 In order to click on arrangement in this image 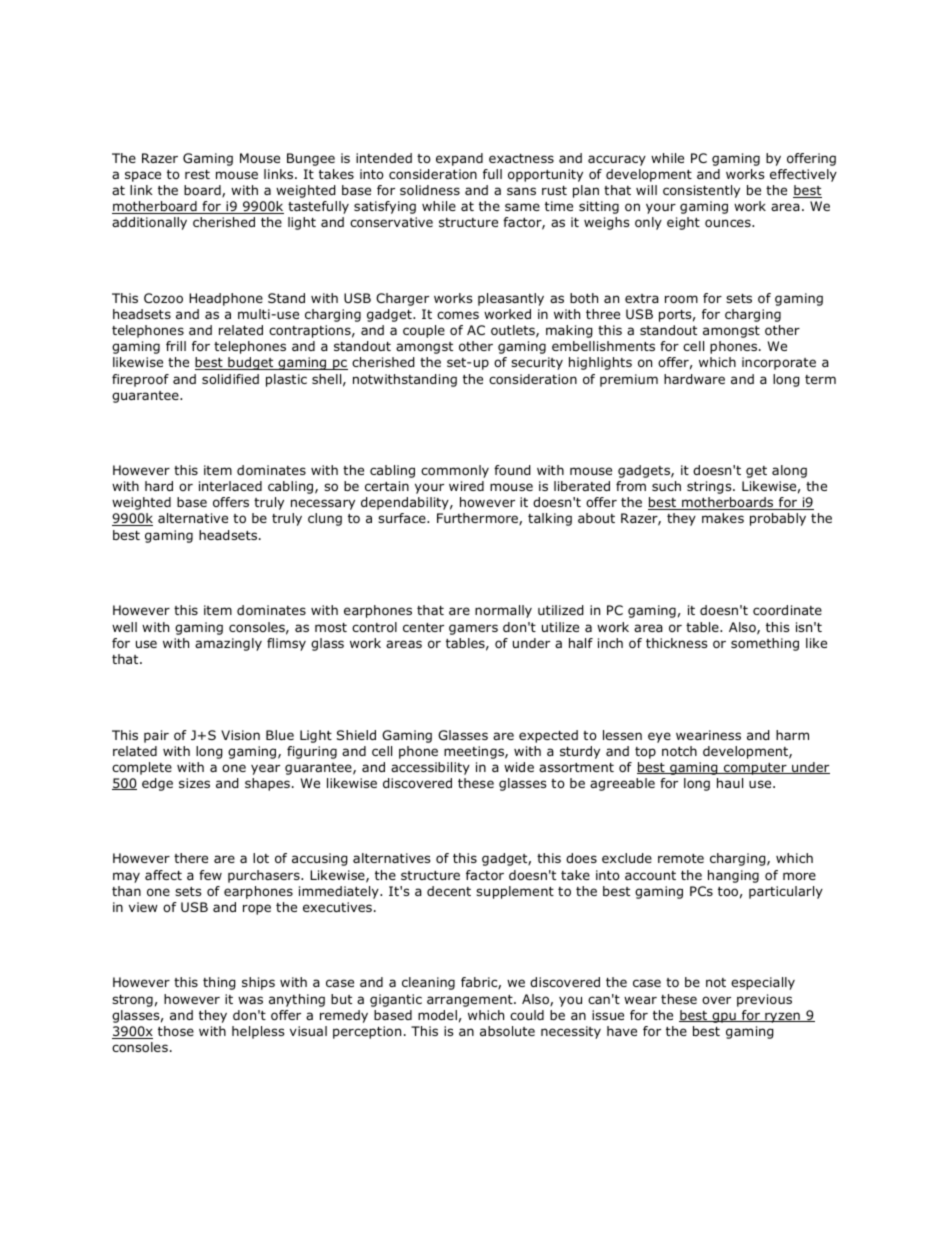, I will do `click(471, 1001)`.
